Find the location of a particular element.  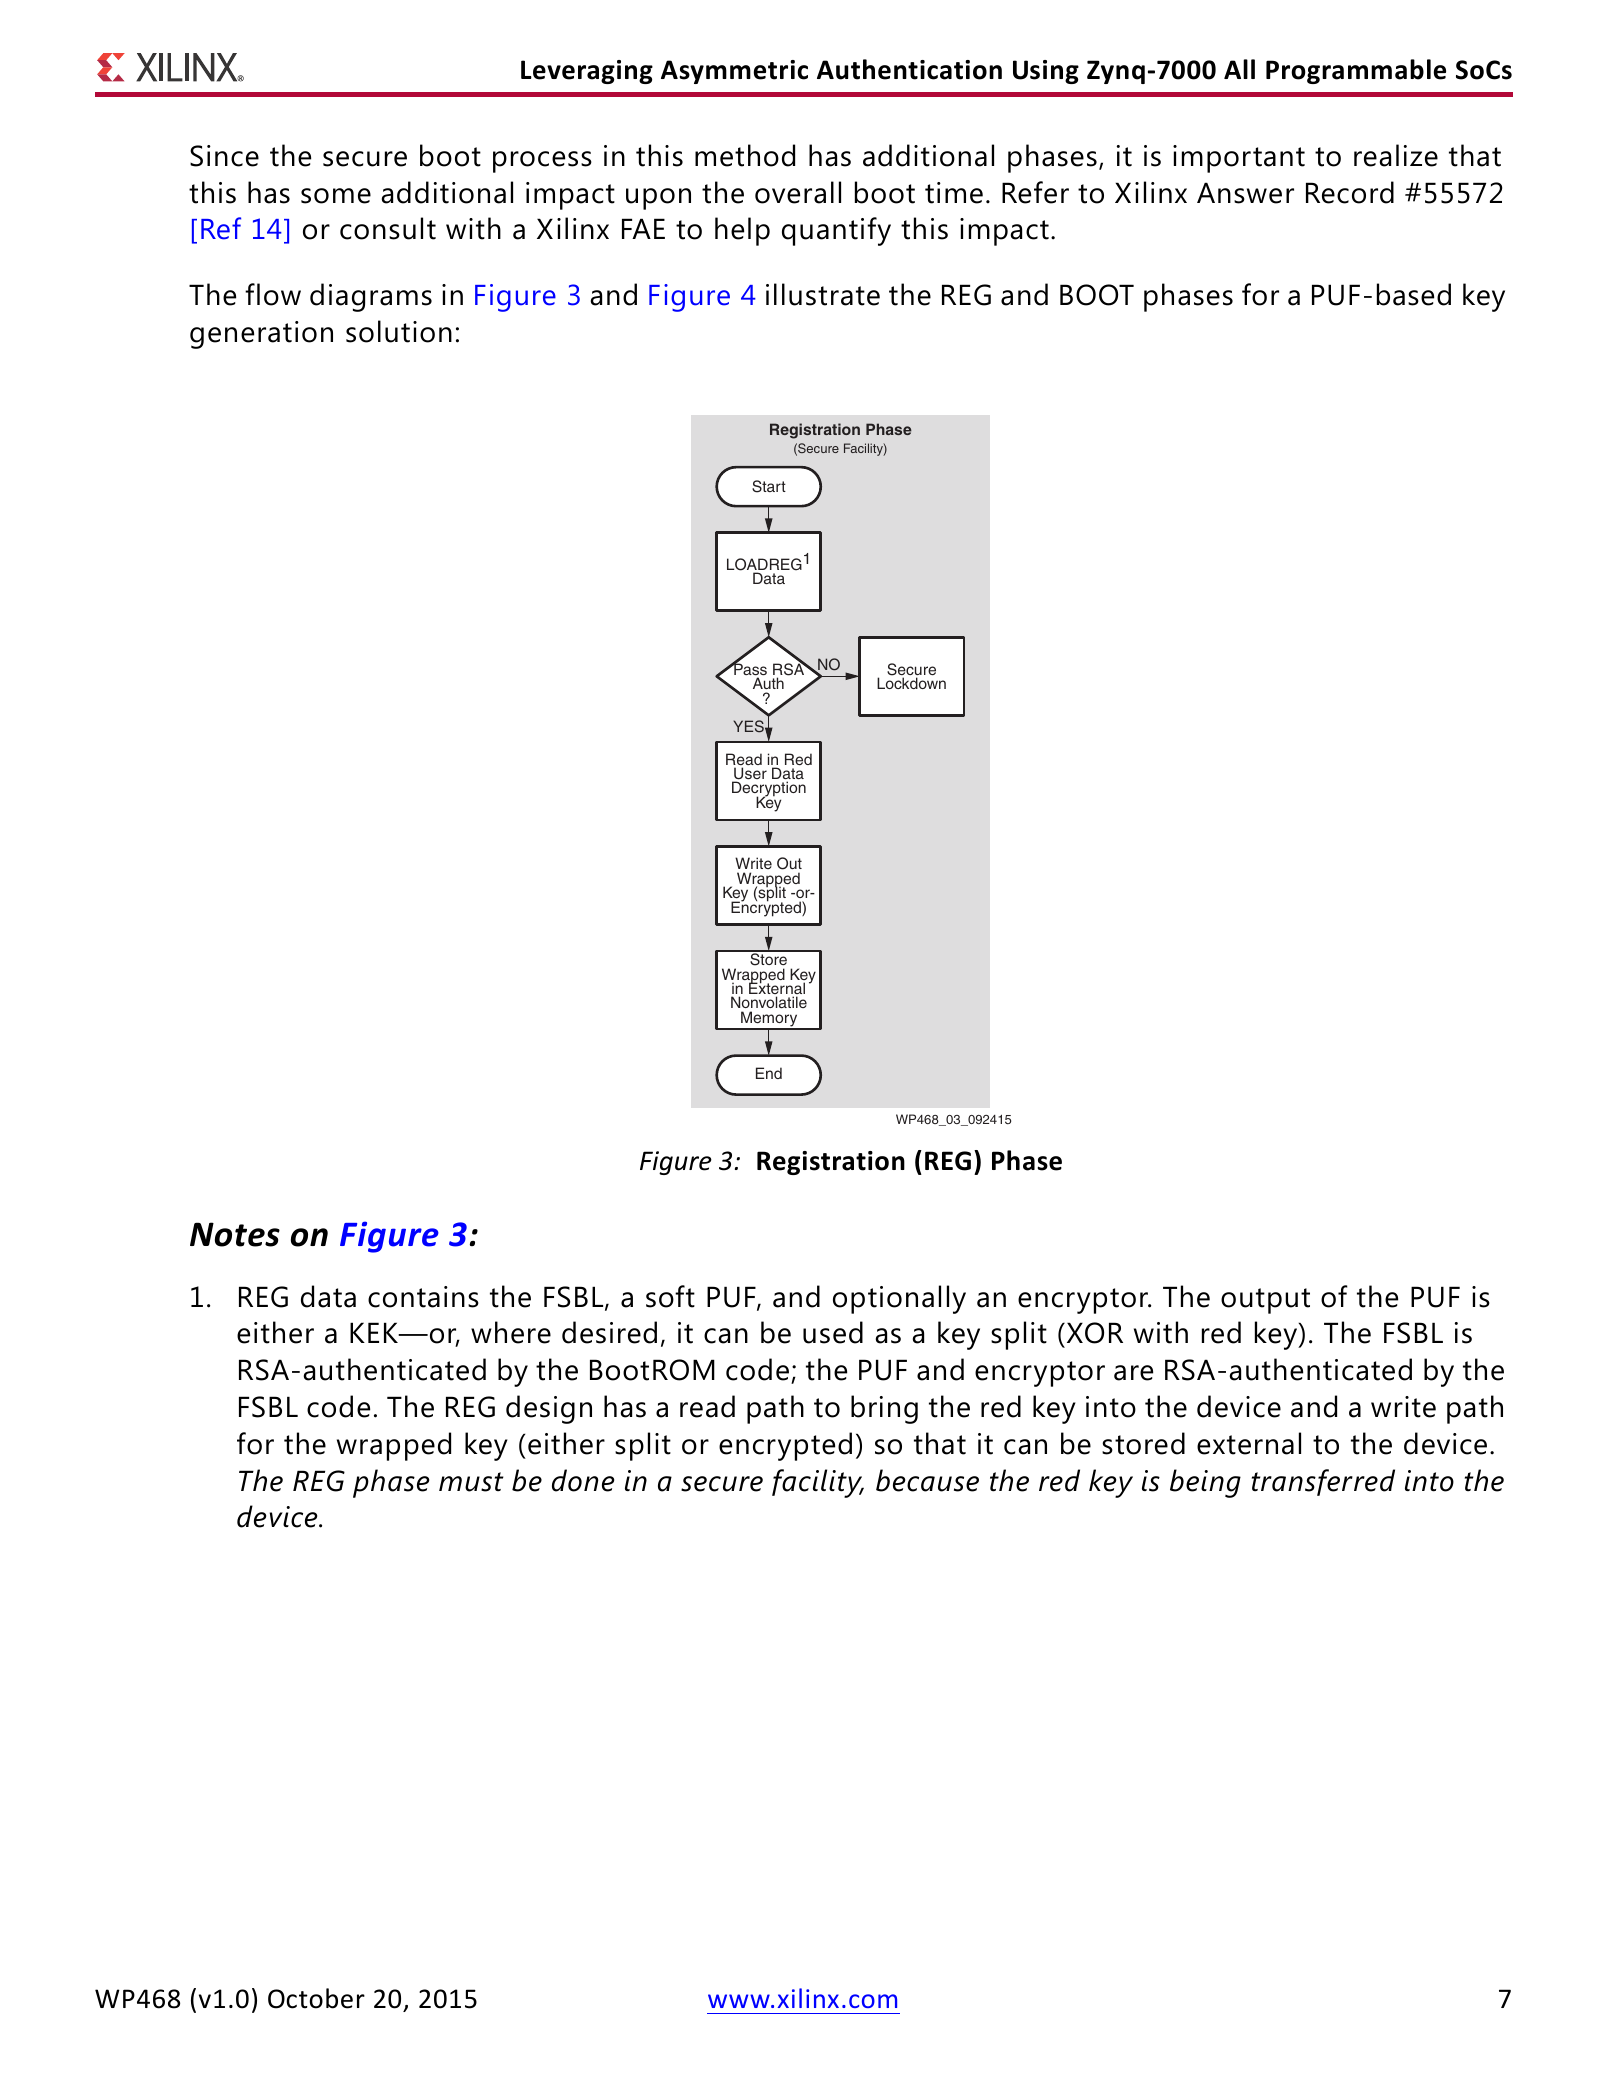

Notes is located at coordinates (235, 1234).
